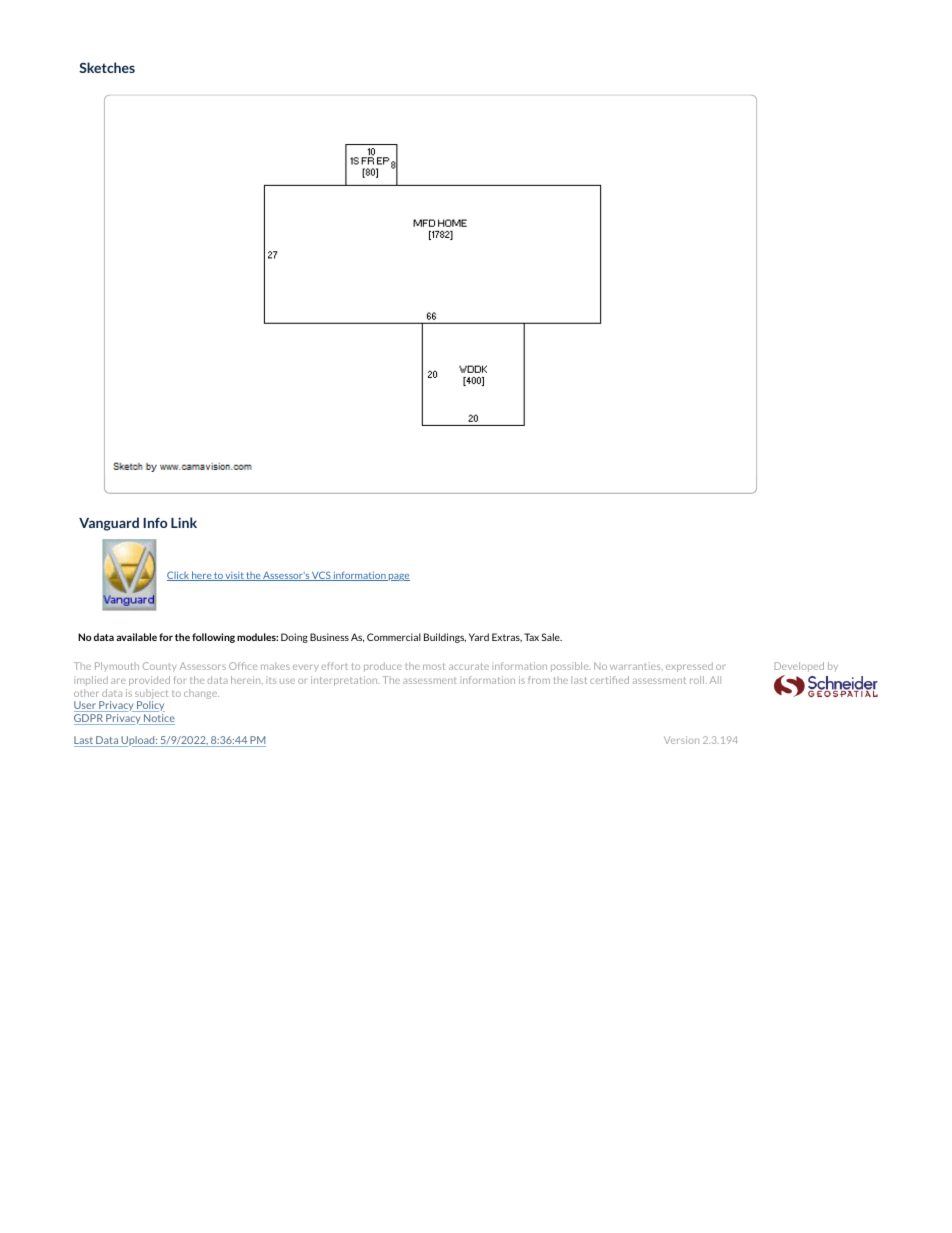  What do you see at coordinates (321, 576) in the screenshot?
I see `VCS` at bounding box center [321, 576].
